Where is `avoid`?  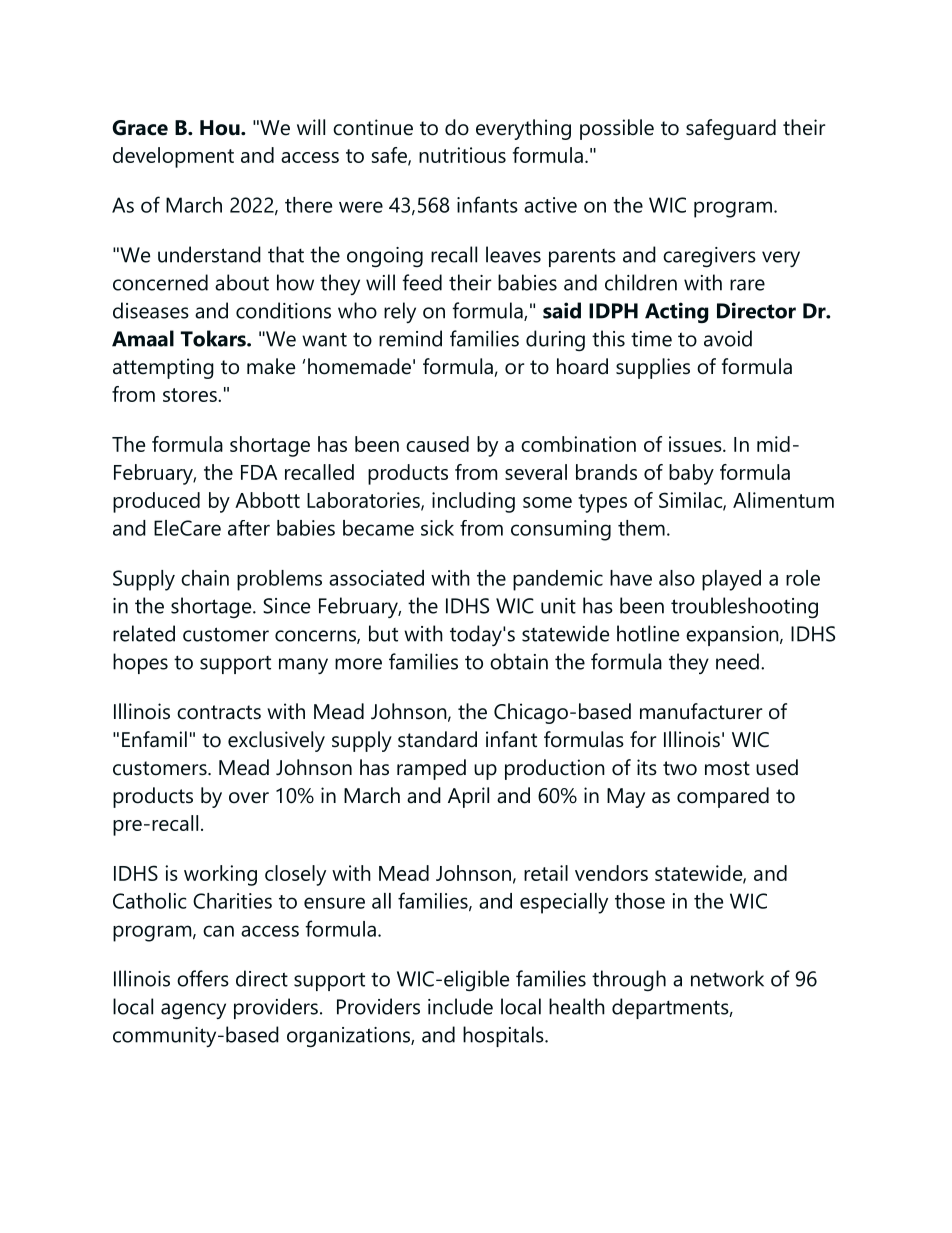
avoid is located at coordinates (728, 338).
